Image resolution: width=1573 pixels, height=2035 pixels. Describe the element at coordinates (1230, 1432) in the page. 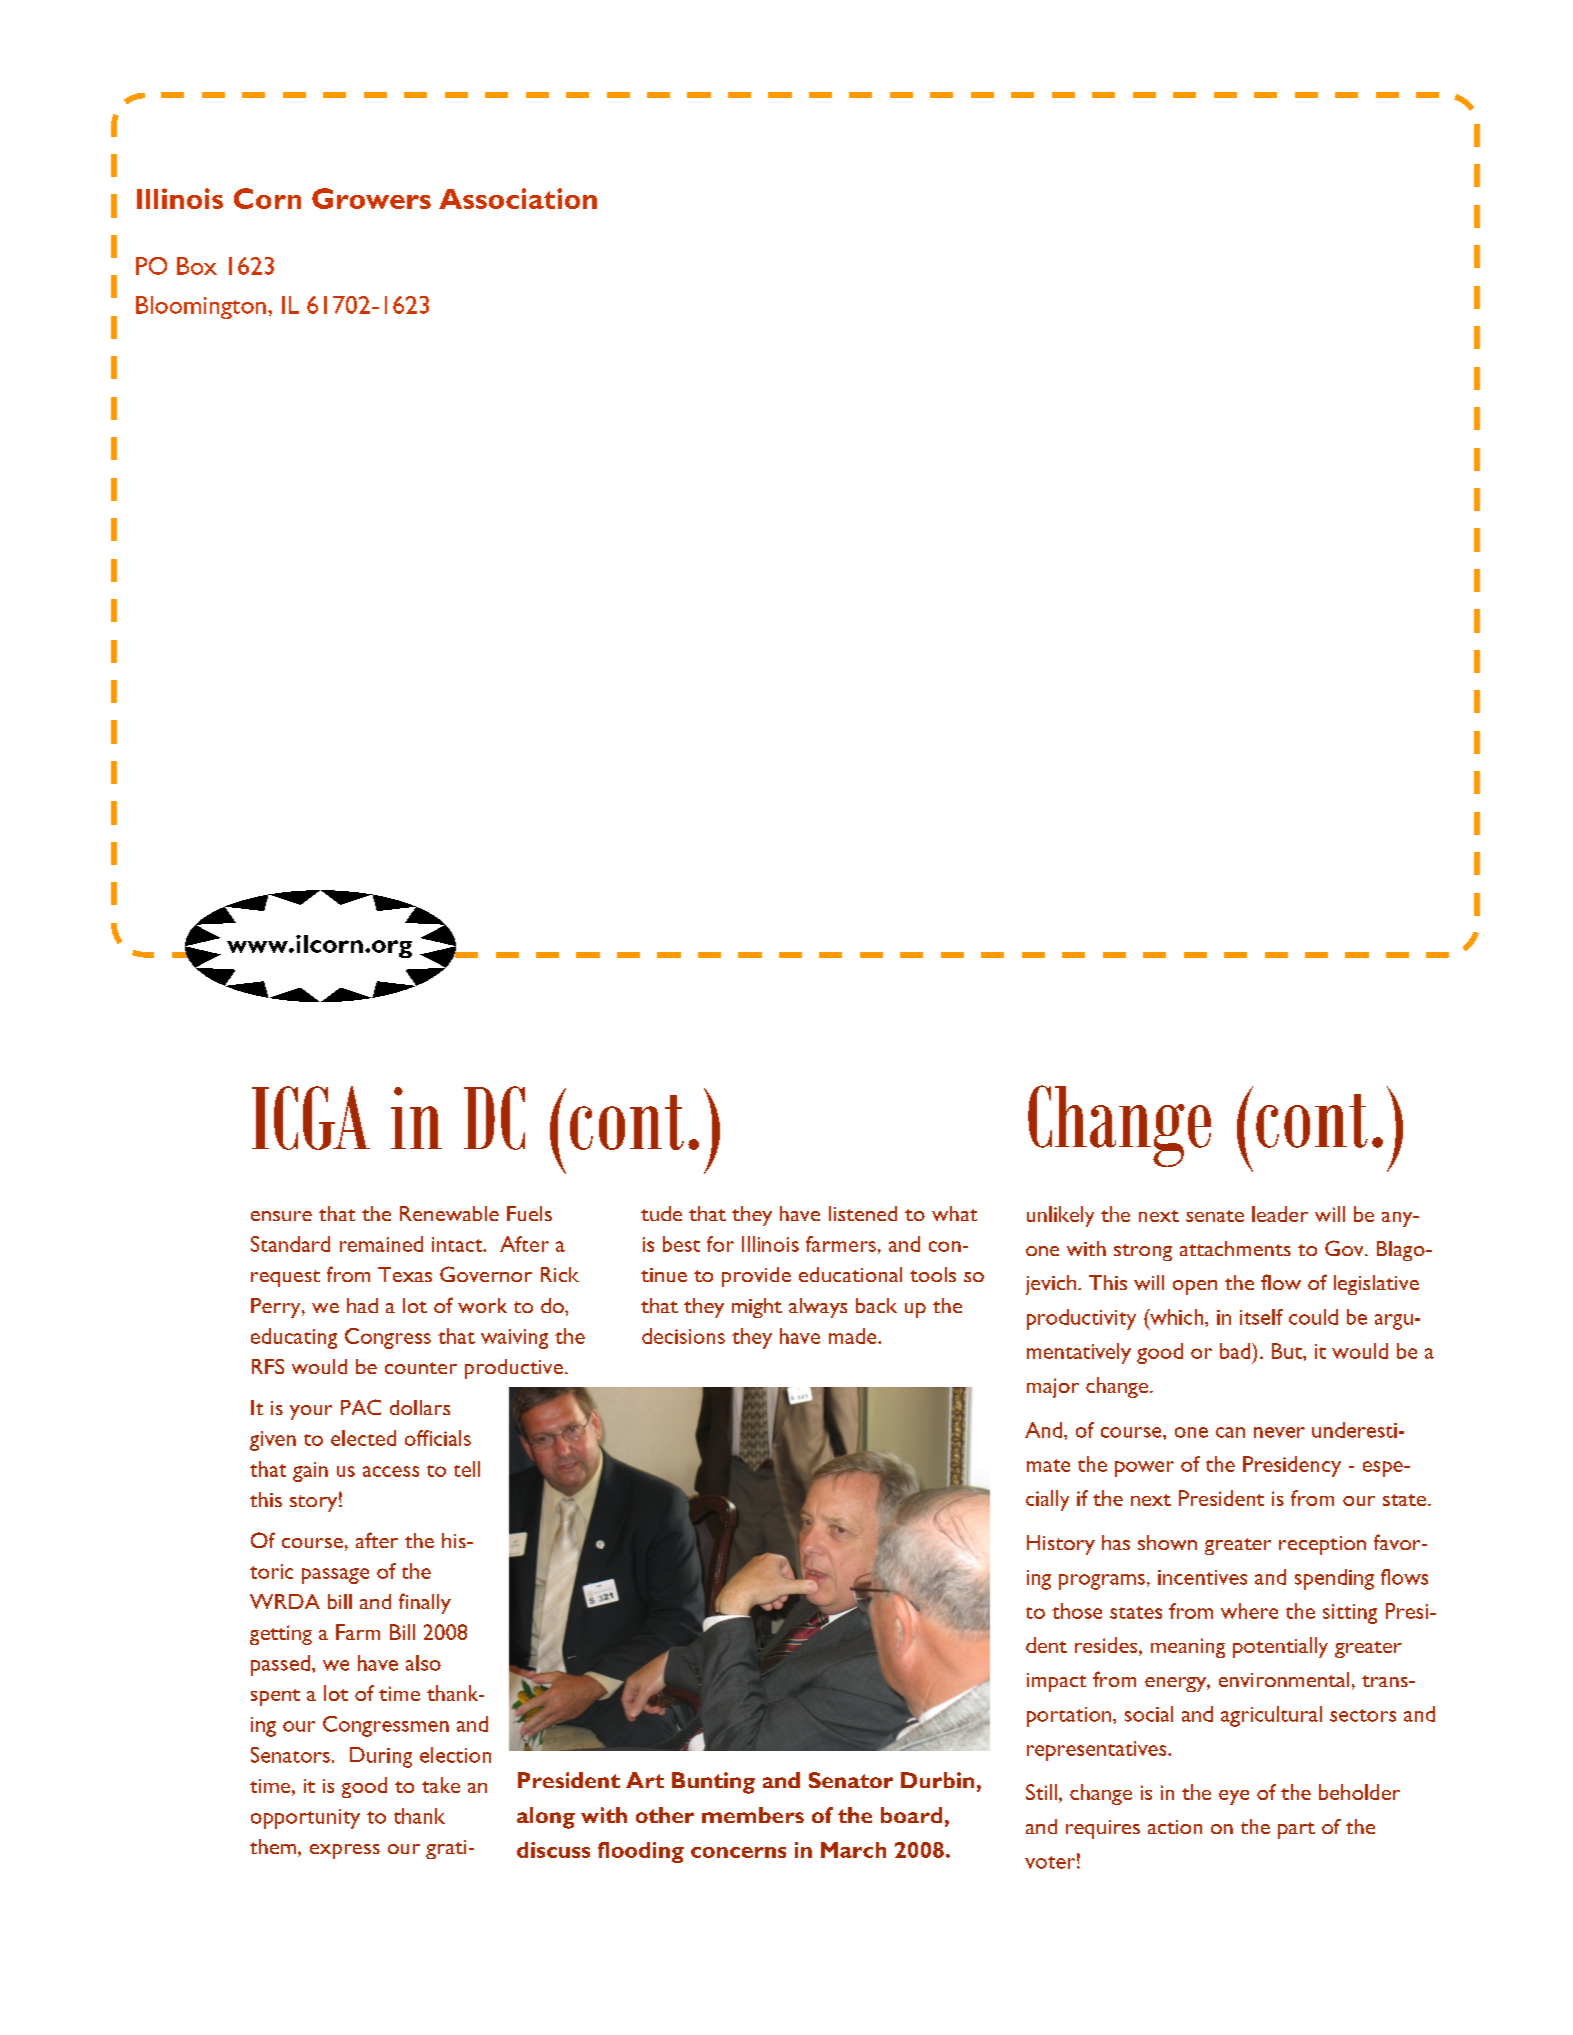

I see `can` at that location.
